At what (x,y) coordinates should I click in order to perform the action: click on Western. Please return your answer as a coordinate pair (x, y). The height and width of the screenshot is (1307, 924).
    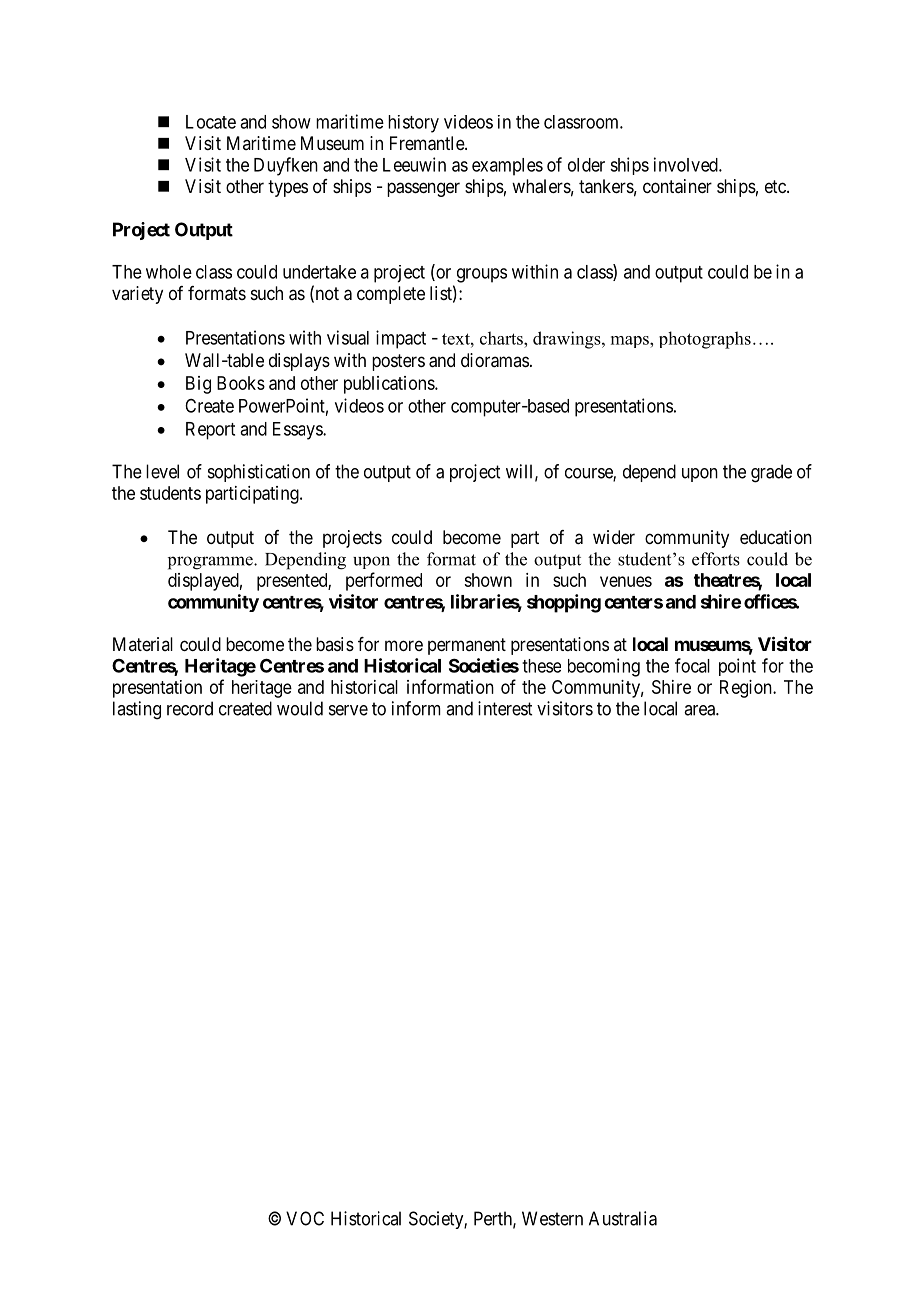
    Looking at the image, I should click on (552, 1218).
